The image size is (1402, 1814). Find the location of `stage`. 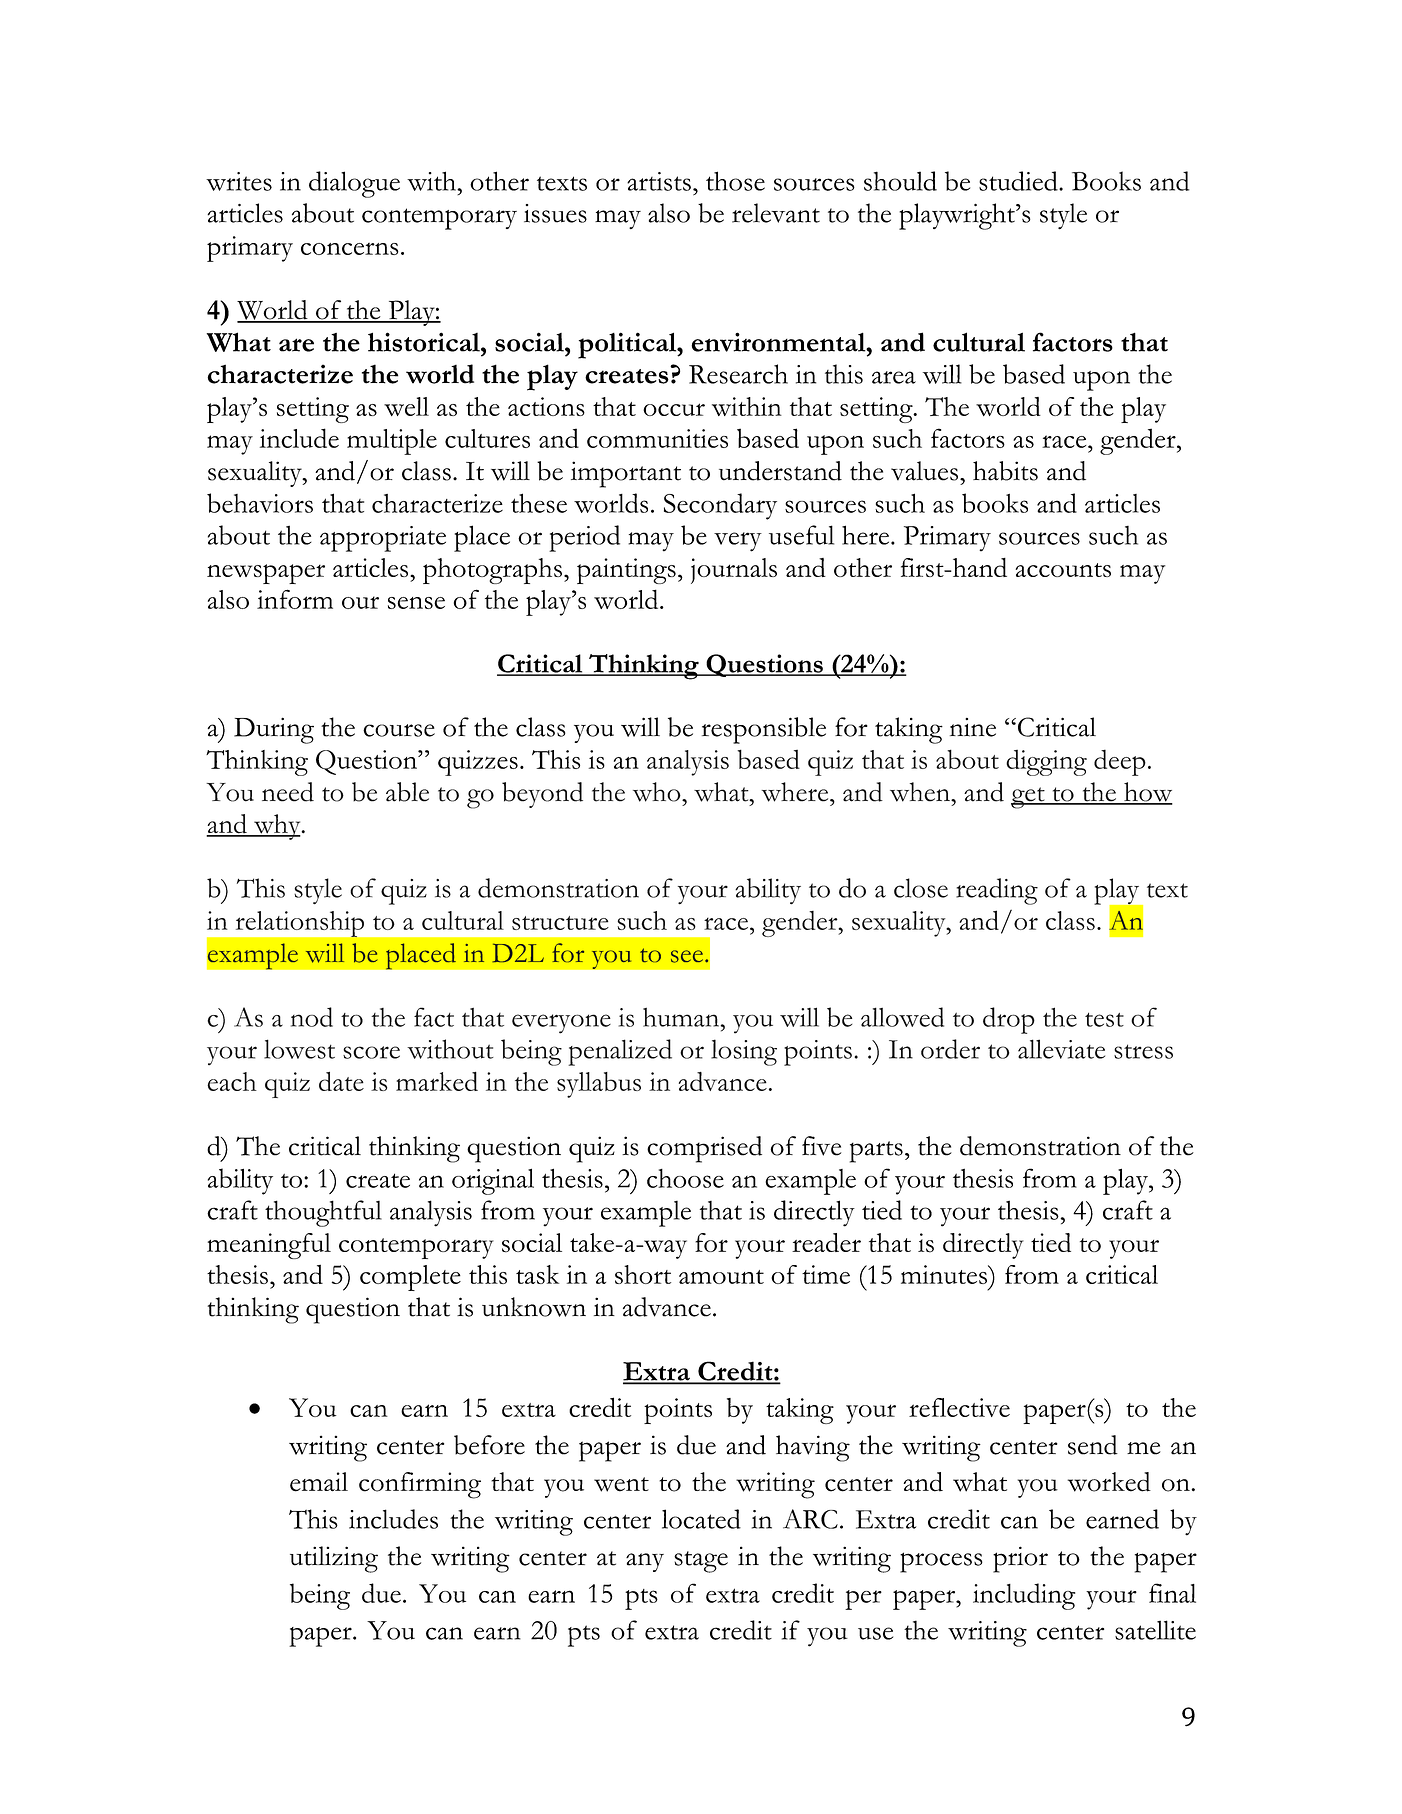

stage is located at coordinates (701, 1562).
